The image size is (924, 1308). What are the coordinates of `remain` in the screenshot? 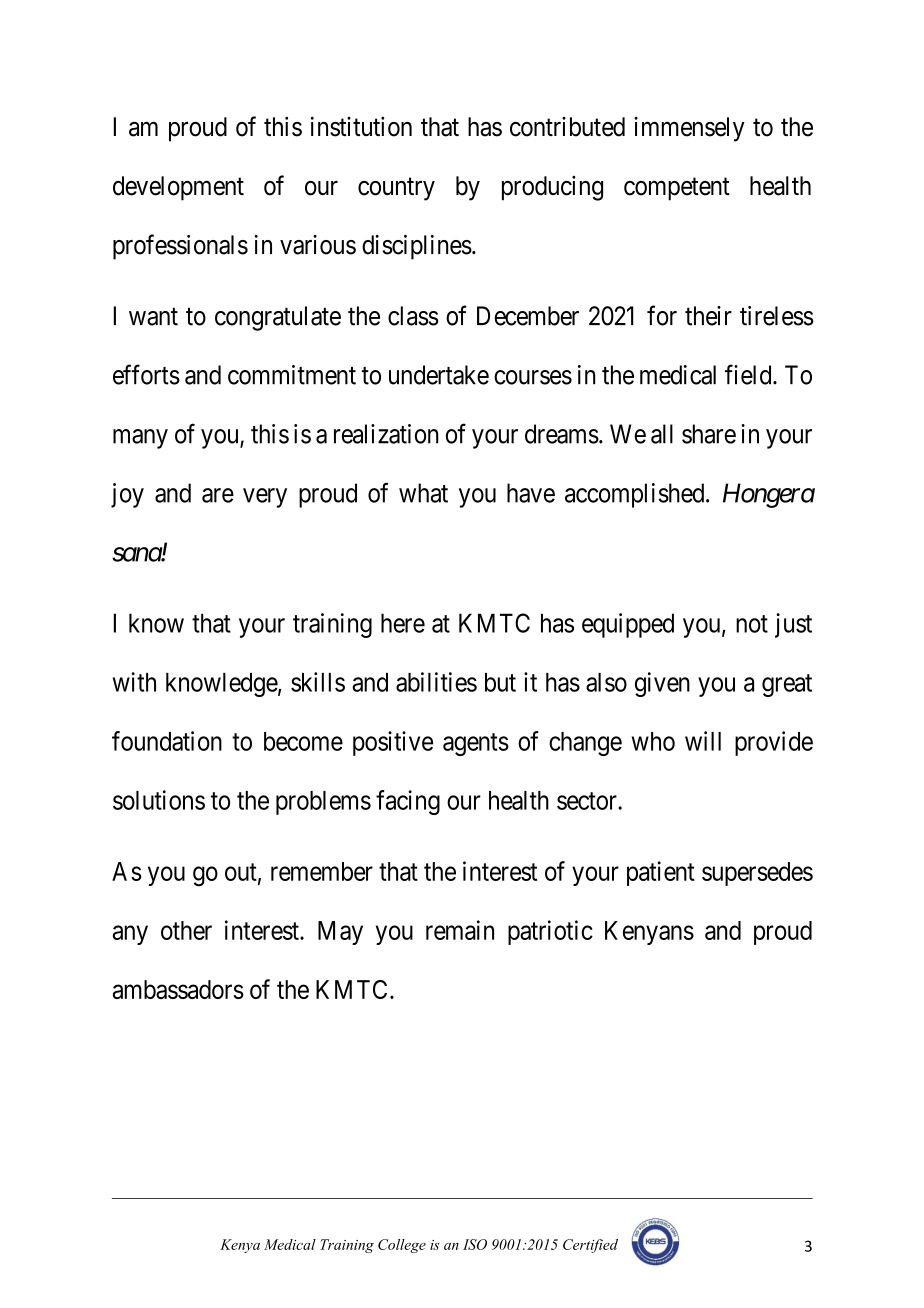 It's located at (460, 930).
